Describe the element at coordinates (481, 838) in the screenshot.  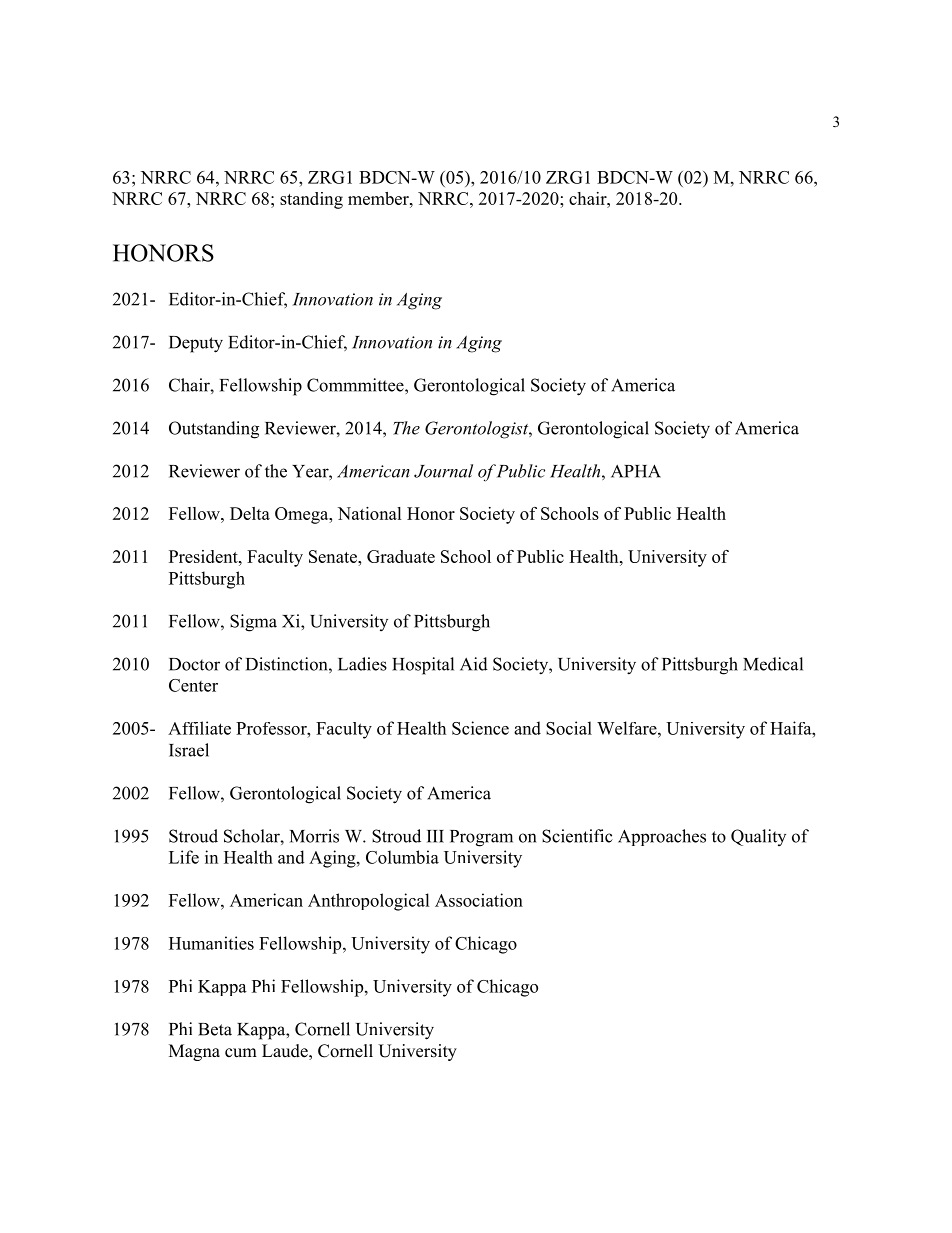
I see `Program` at that location.
